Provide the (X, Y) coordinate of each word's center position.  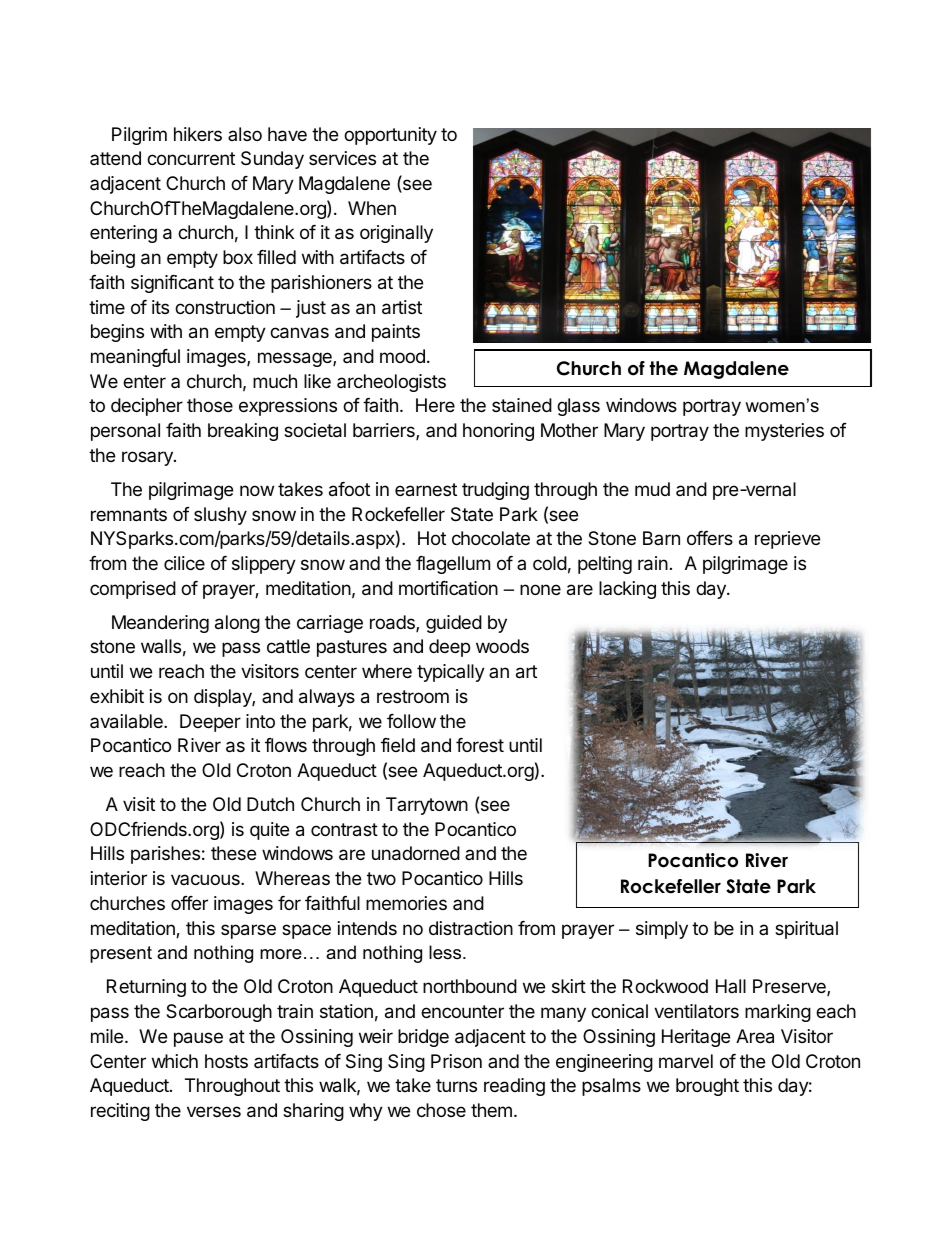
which (175, 1061)
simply (662, 930)
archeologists (391, 383)
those (210, 405)
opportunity (390, 136)
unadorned (416, 853)
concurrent (191, 158)
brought (707, 1087)
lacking (627, 590)
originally (396, 234)
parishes (165, 855)
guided (454, 624)
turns (456, 1085)
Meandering (160, 624)
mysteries (784, 432)
